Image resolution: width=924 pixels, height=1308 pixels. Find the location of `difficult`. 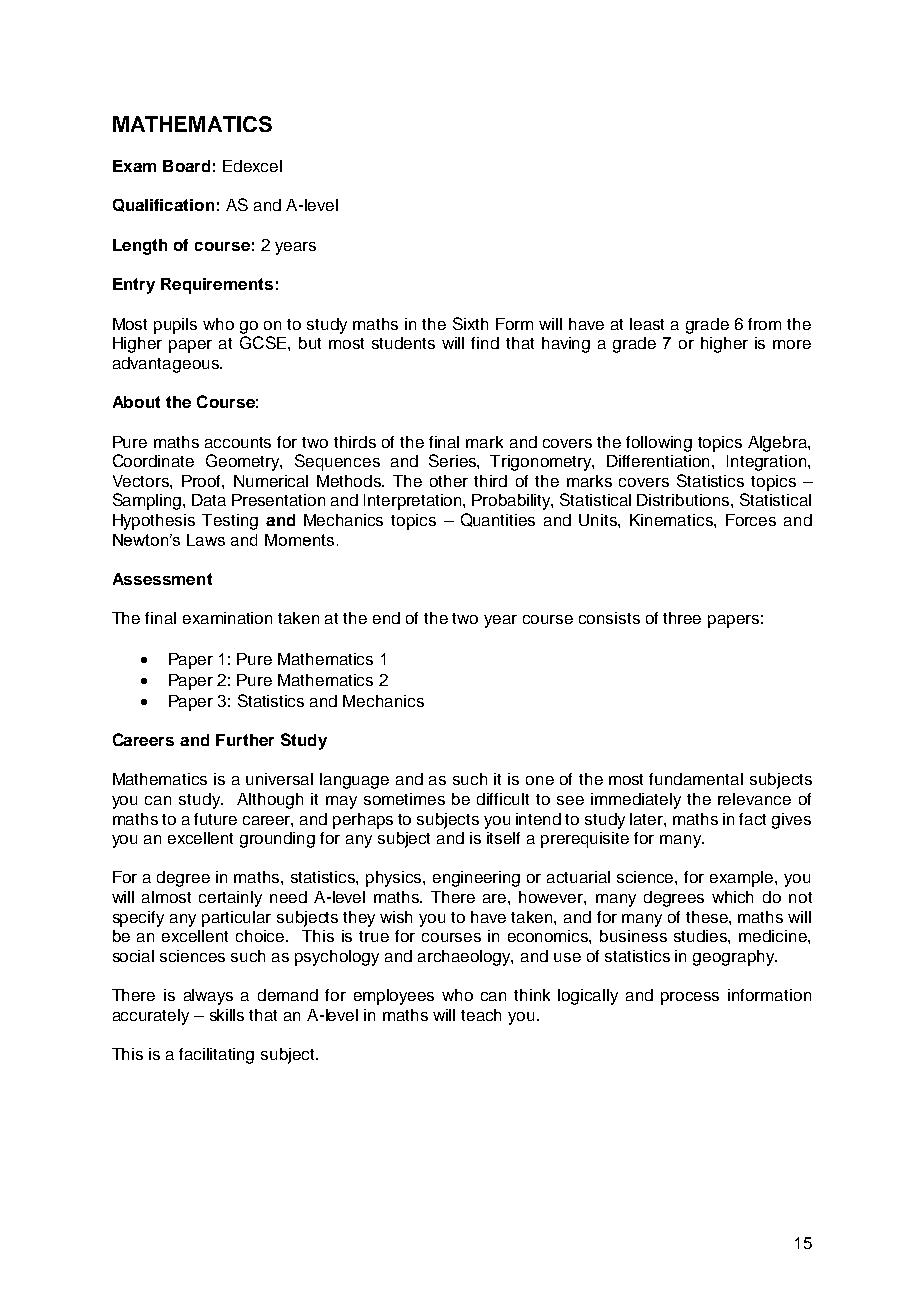

difficult is located at coordinates (503, 799).
